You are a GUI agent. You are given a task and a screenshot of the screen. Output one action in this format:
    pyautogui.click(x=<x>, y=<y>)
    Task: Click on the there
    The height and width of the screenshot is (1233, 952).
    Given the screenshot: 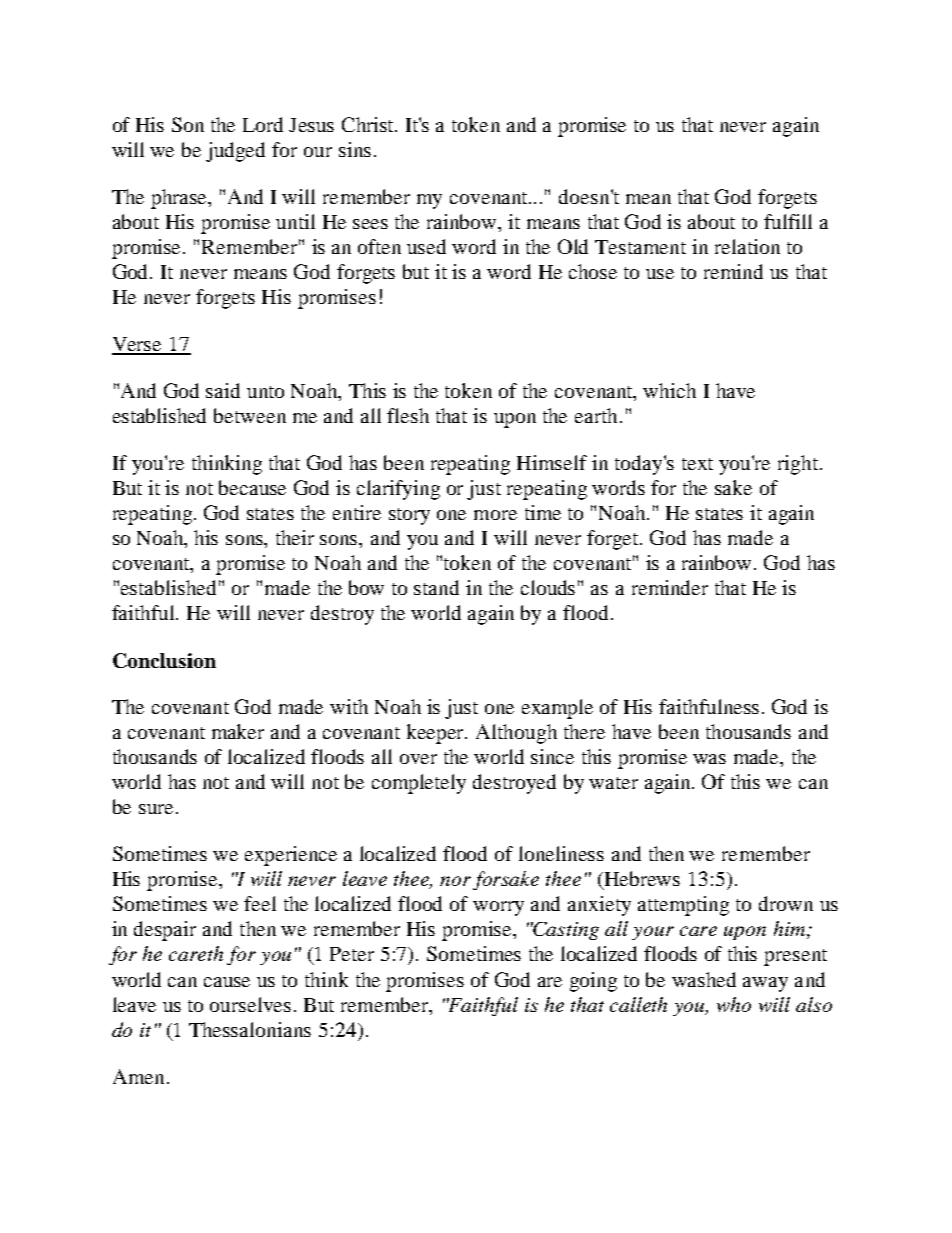 What is the action you would take?
    pyautogui.click(x=584, y=731)
